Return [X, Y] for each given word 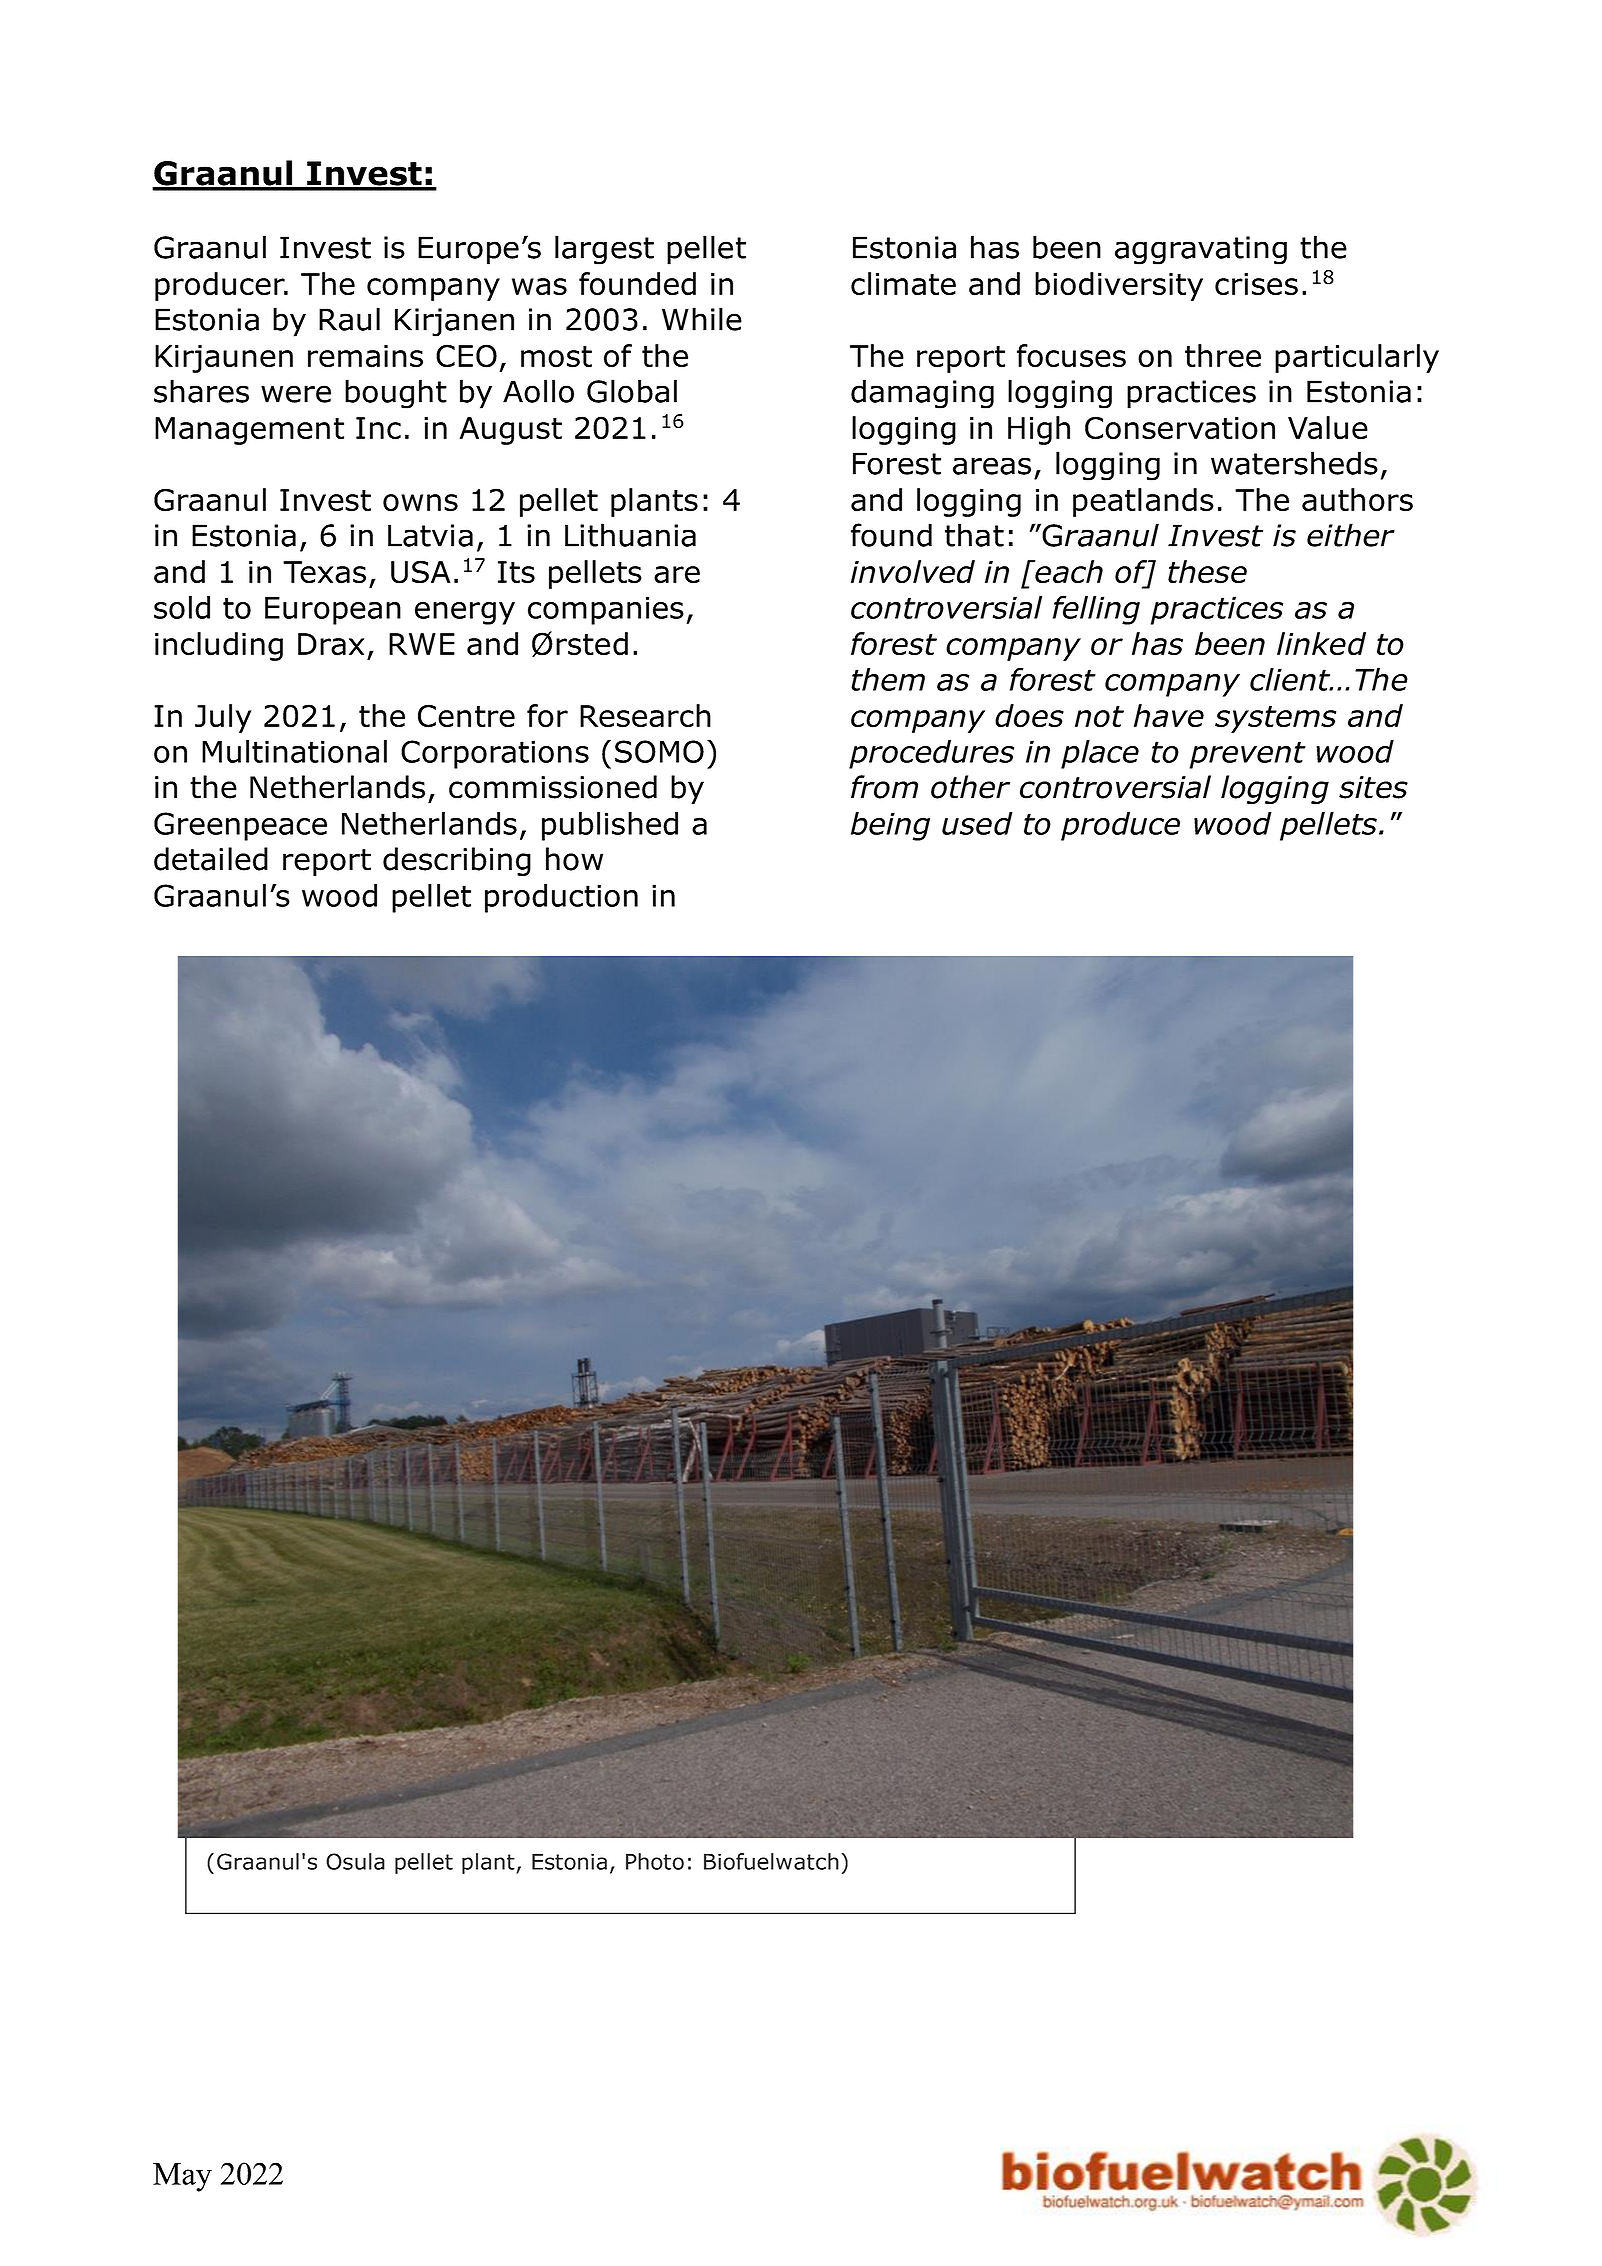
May [182, 2177]
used [977, 823]
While [702, 319]
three [1223, 356]
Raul [349, 319]
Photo [655, 1861]
